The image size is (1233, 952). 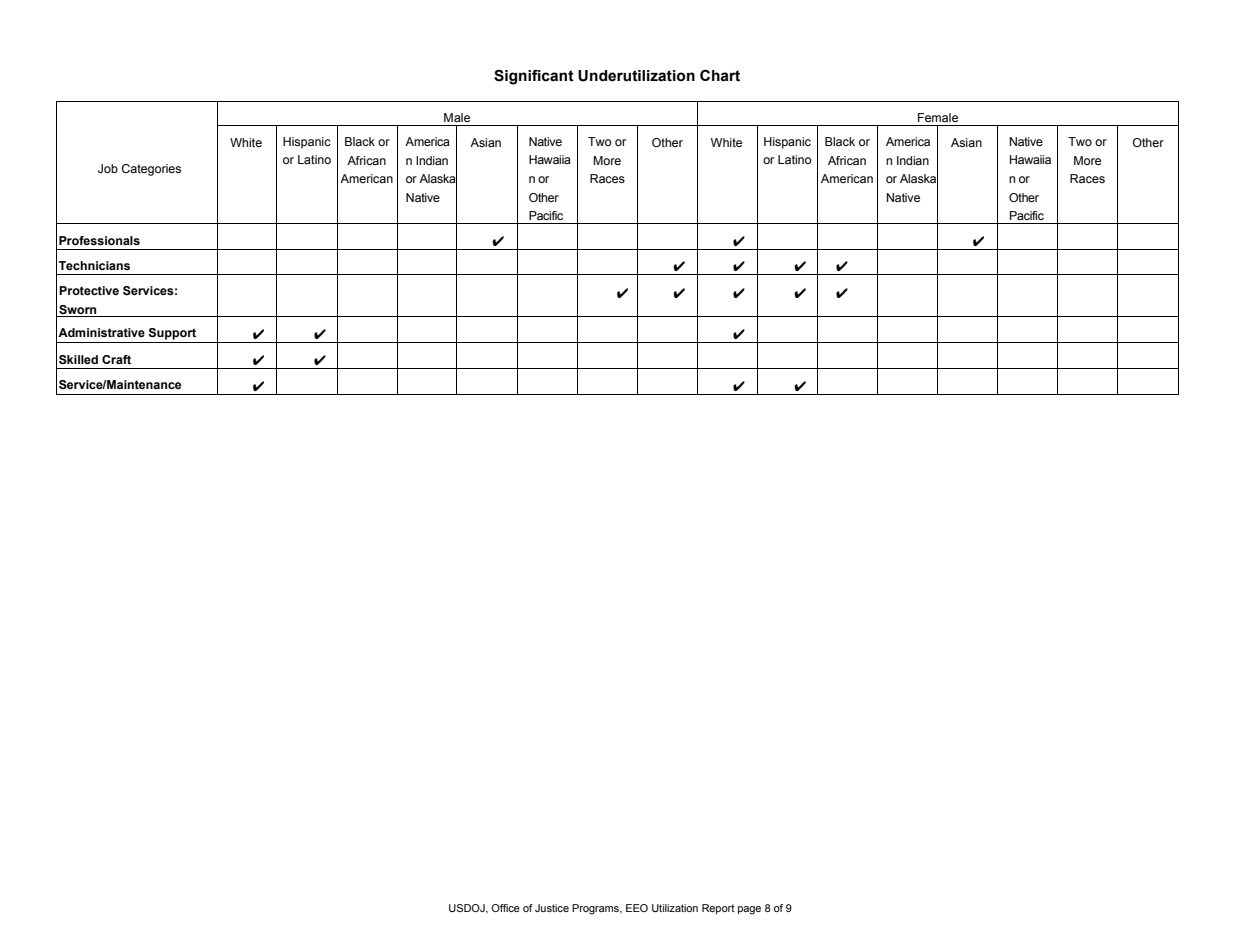 I want to click on page, so click(x=749, y=910).
